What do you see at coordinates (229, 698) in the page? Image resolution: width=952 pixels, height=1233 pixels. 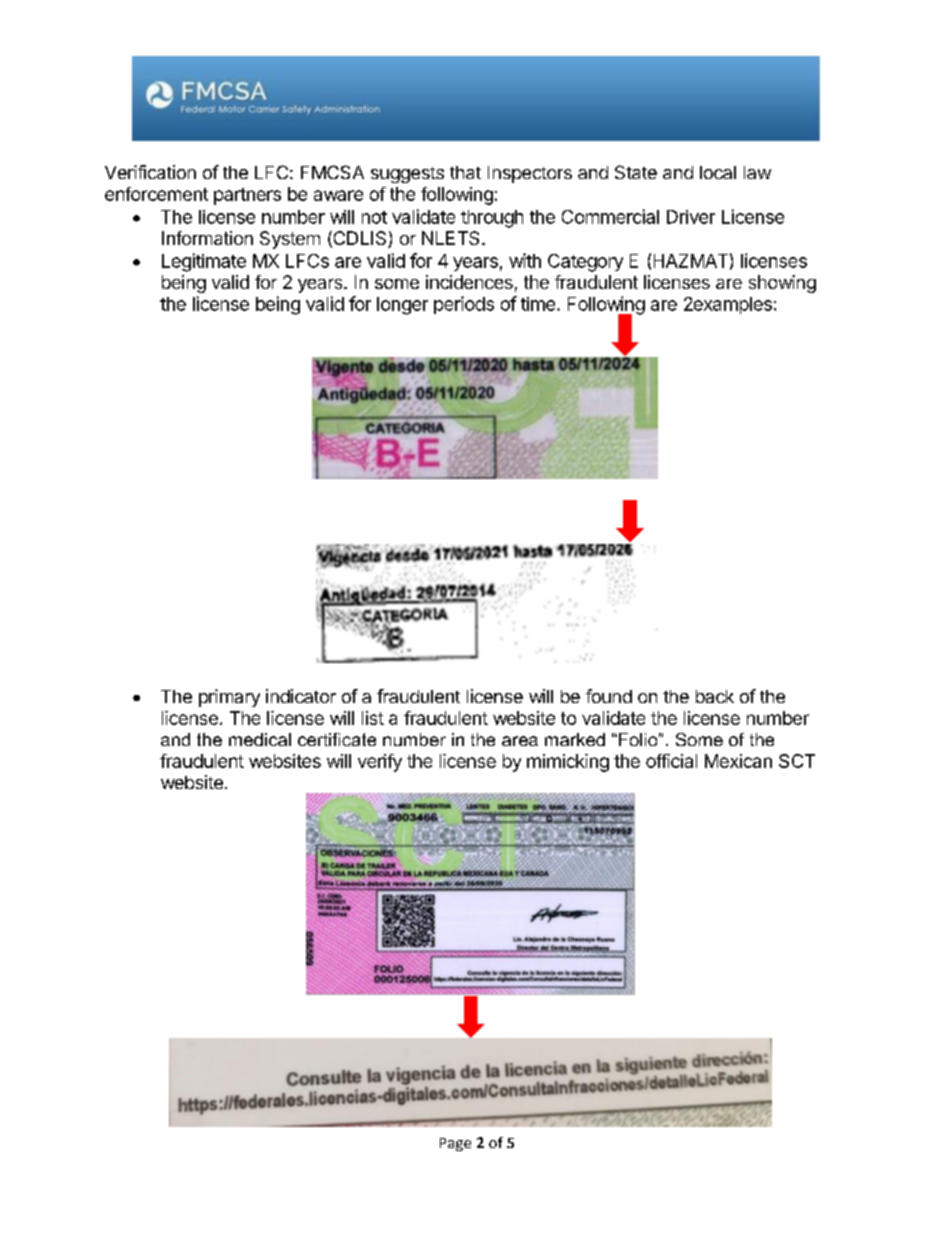 I see `primary` at bounding box center [229, 698].
